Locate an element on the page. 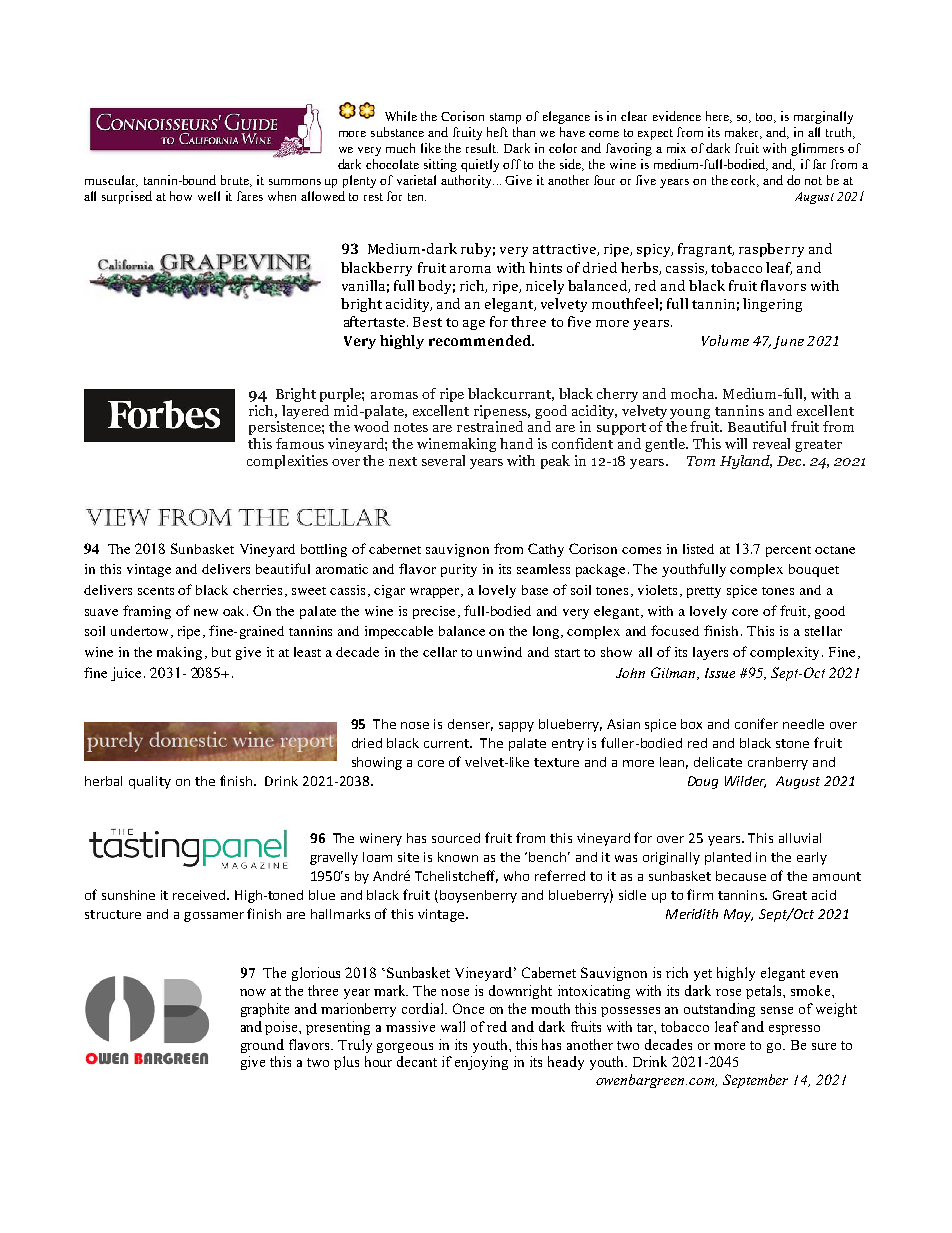 The image size is (952, 1233). conifer is located at coordinates (756, 723).
